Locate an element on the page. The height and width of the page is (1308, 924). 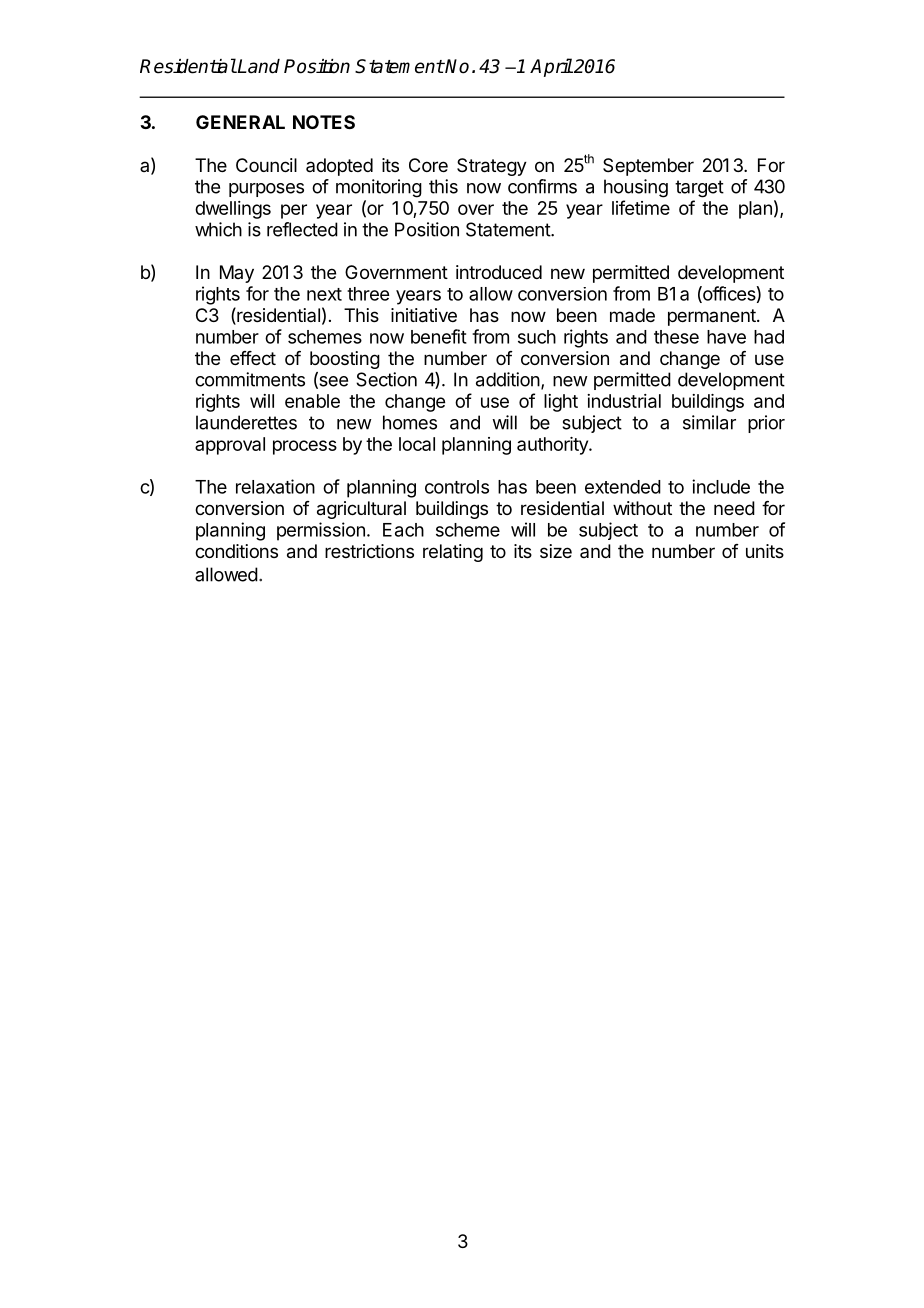
initiative is located at coordinates (424, 315).
